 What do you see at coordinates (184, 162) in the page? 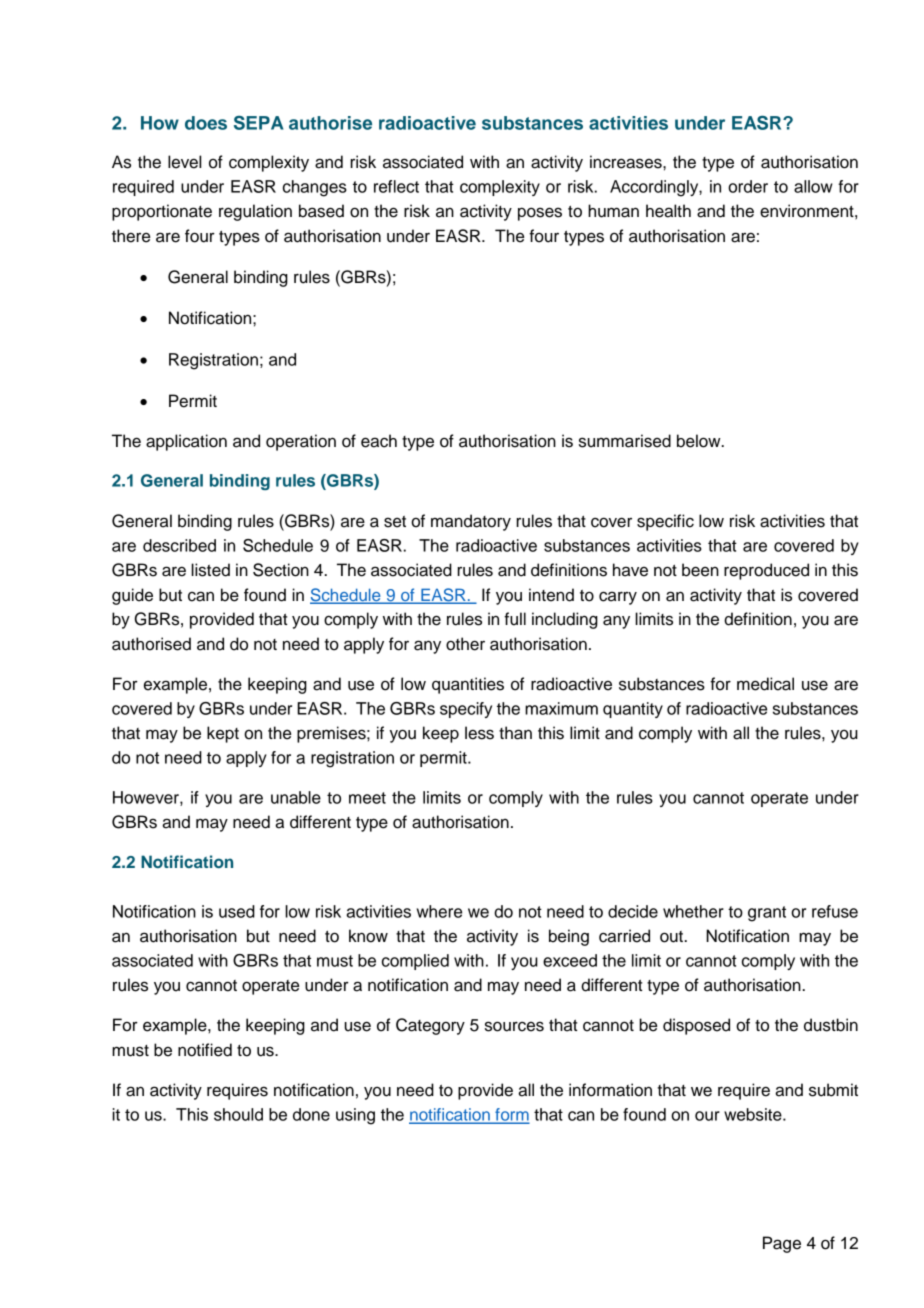
I see `level` at bounding box center [184, 162].
